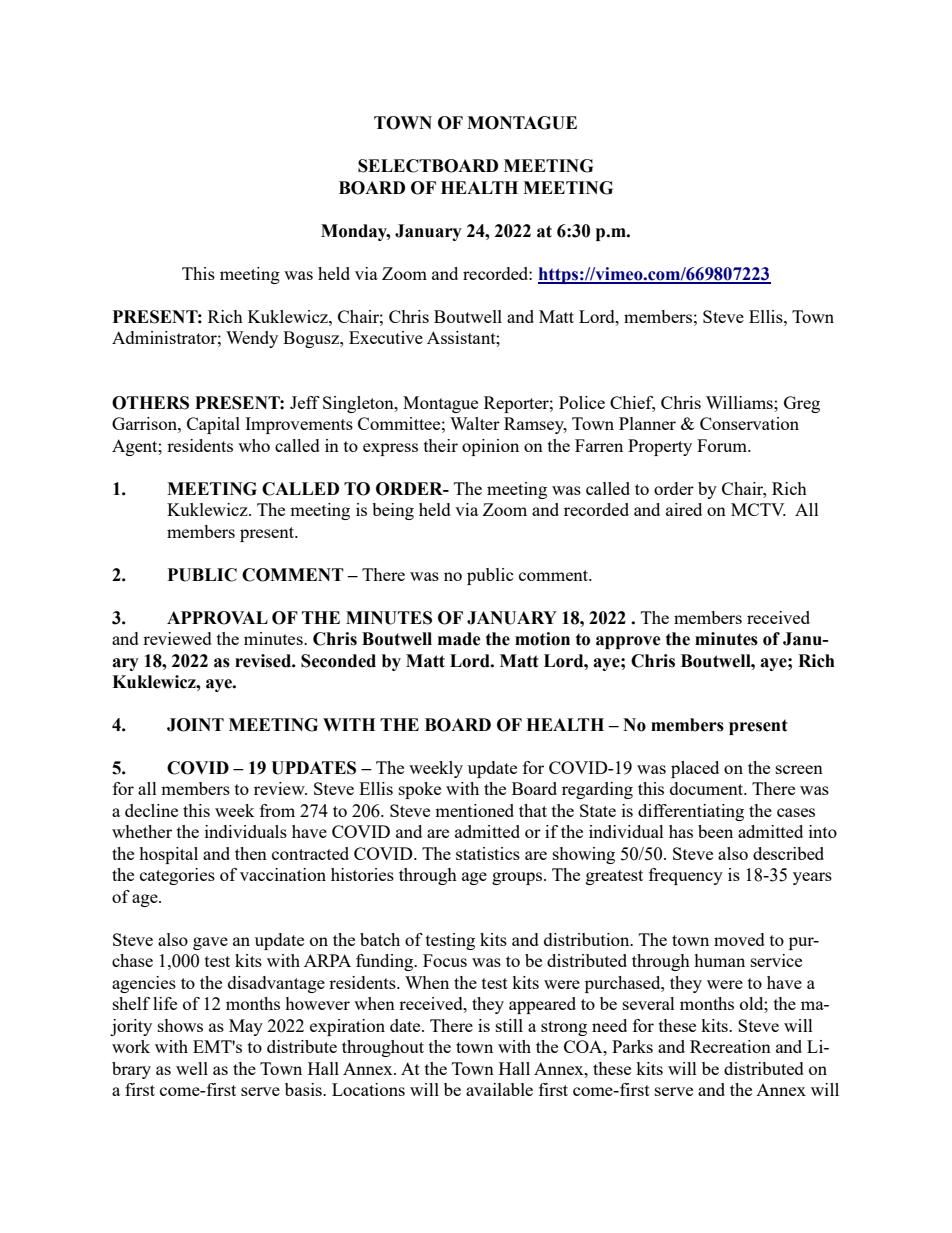 This screenshot has width=952, height=1233. I want to click on Wendy, so click(252, 339).
